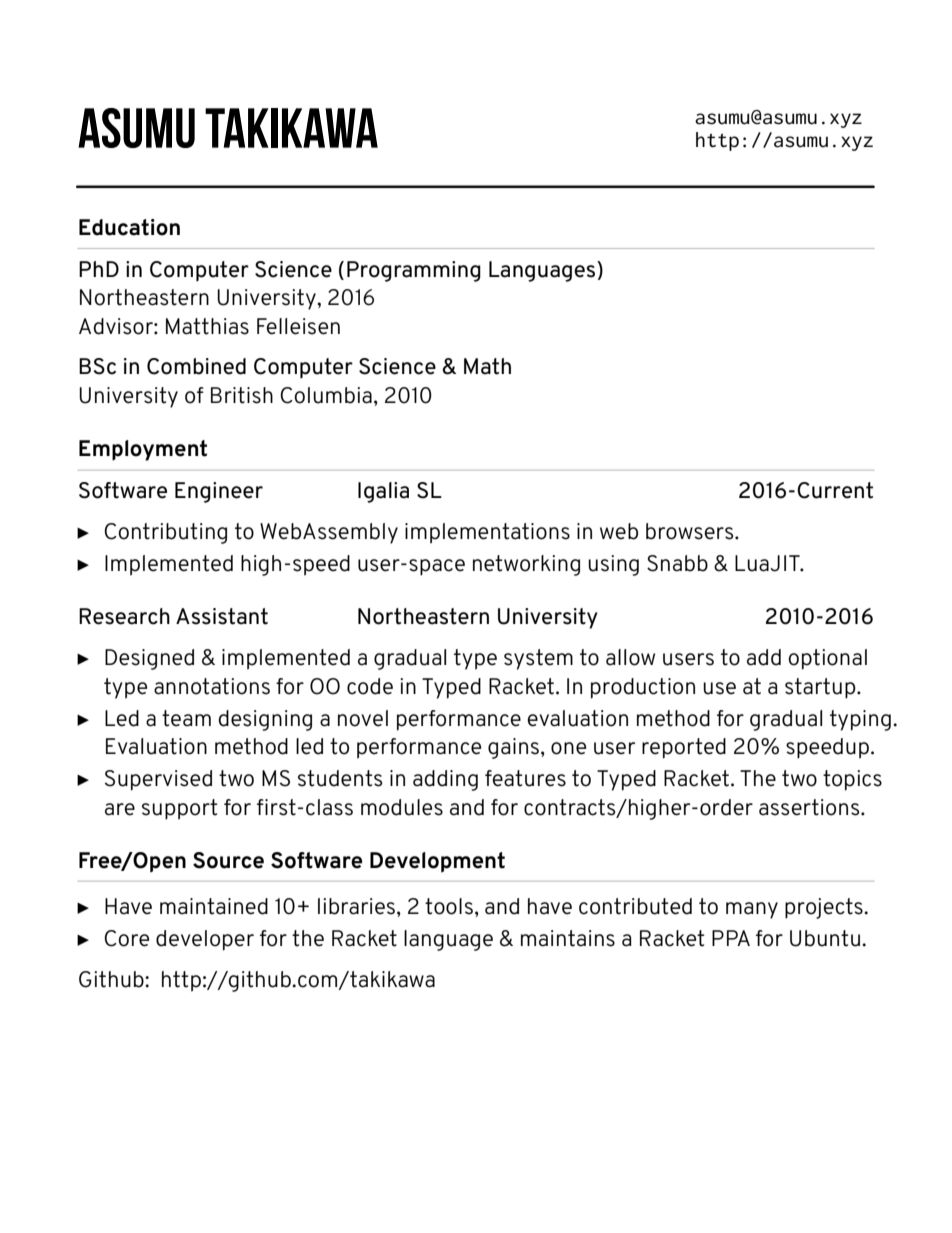 This image has width=952, height=1233. I want to click on browsers, so click(691, 531).
